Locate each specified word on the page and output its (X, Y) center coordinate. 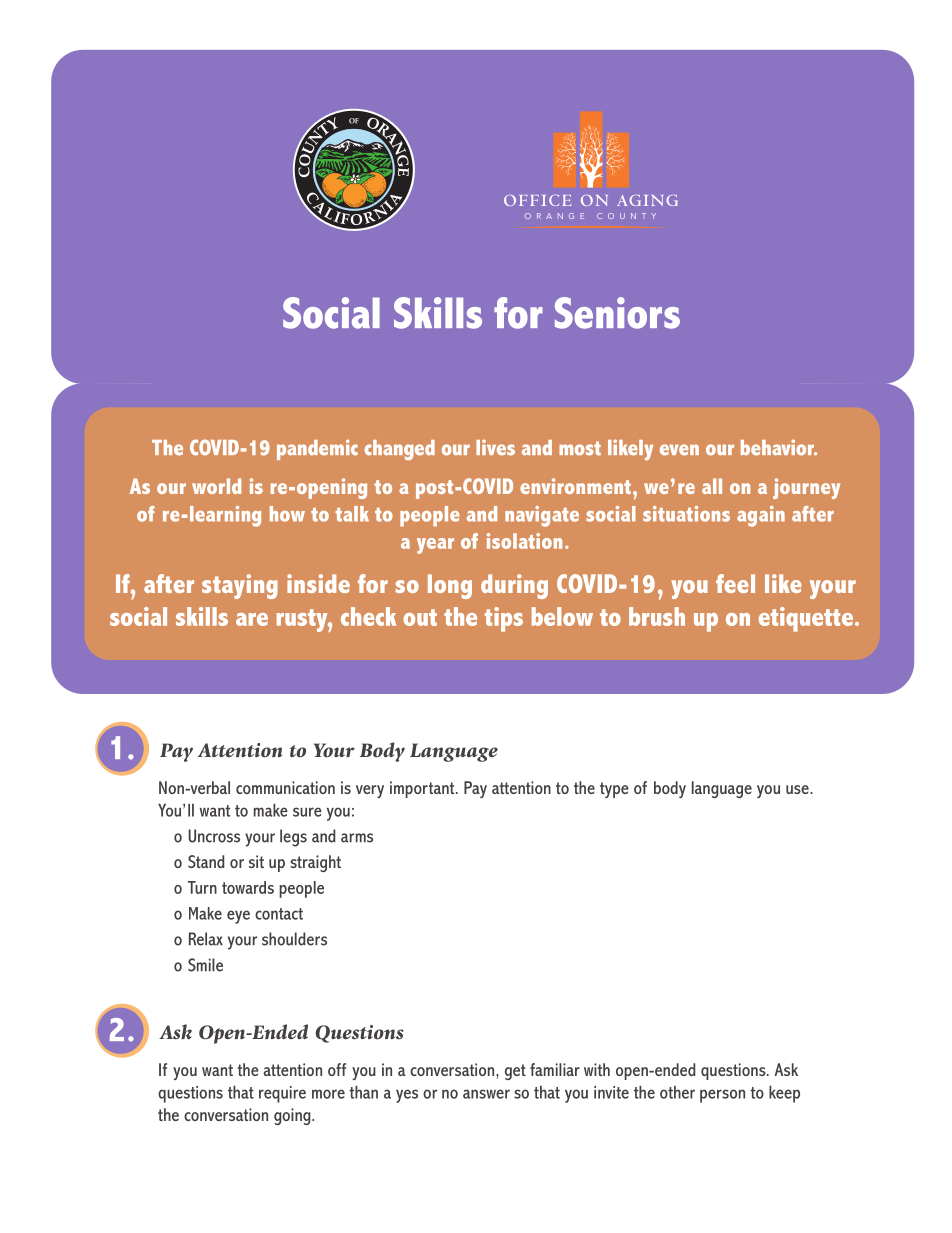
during (514, 586)
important (423, 789)
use (798, 789)
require (282, 1094)
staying (240, 586)
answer (486, 1094)
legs (293, 838)
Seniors (617, 313)
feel (735, 583)
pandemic (317, 449)
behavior (778, 447)
